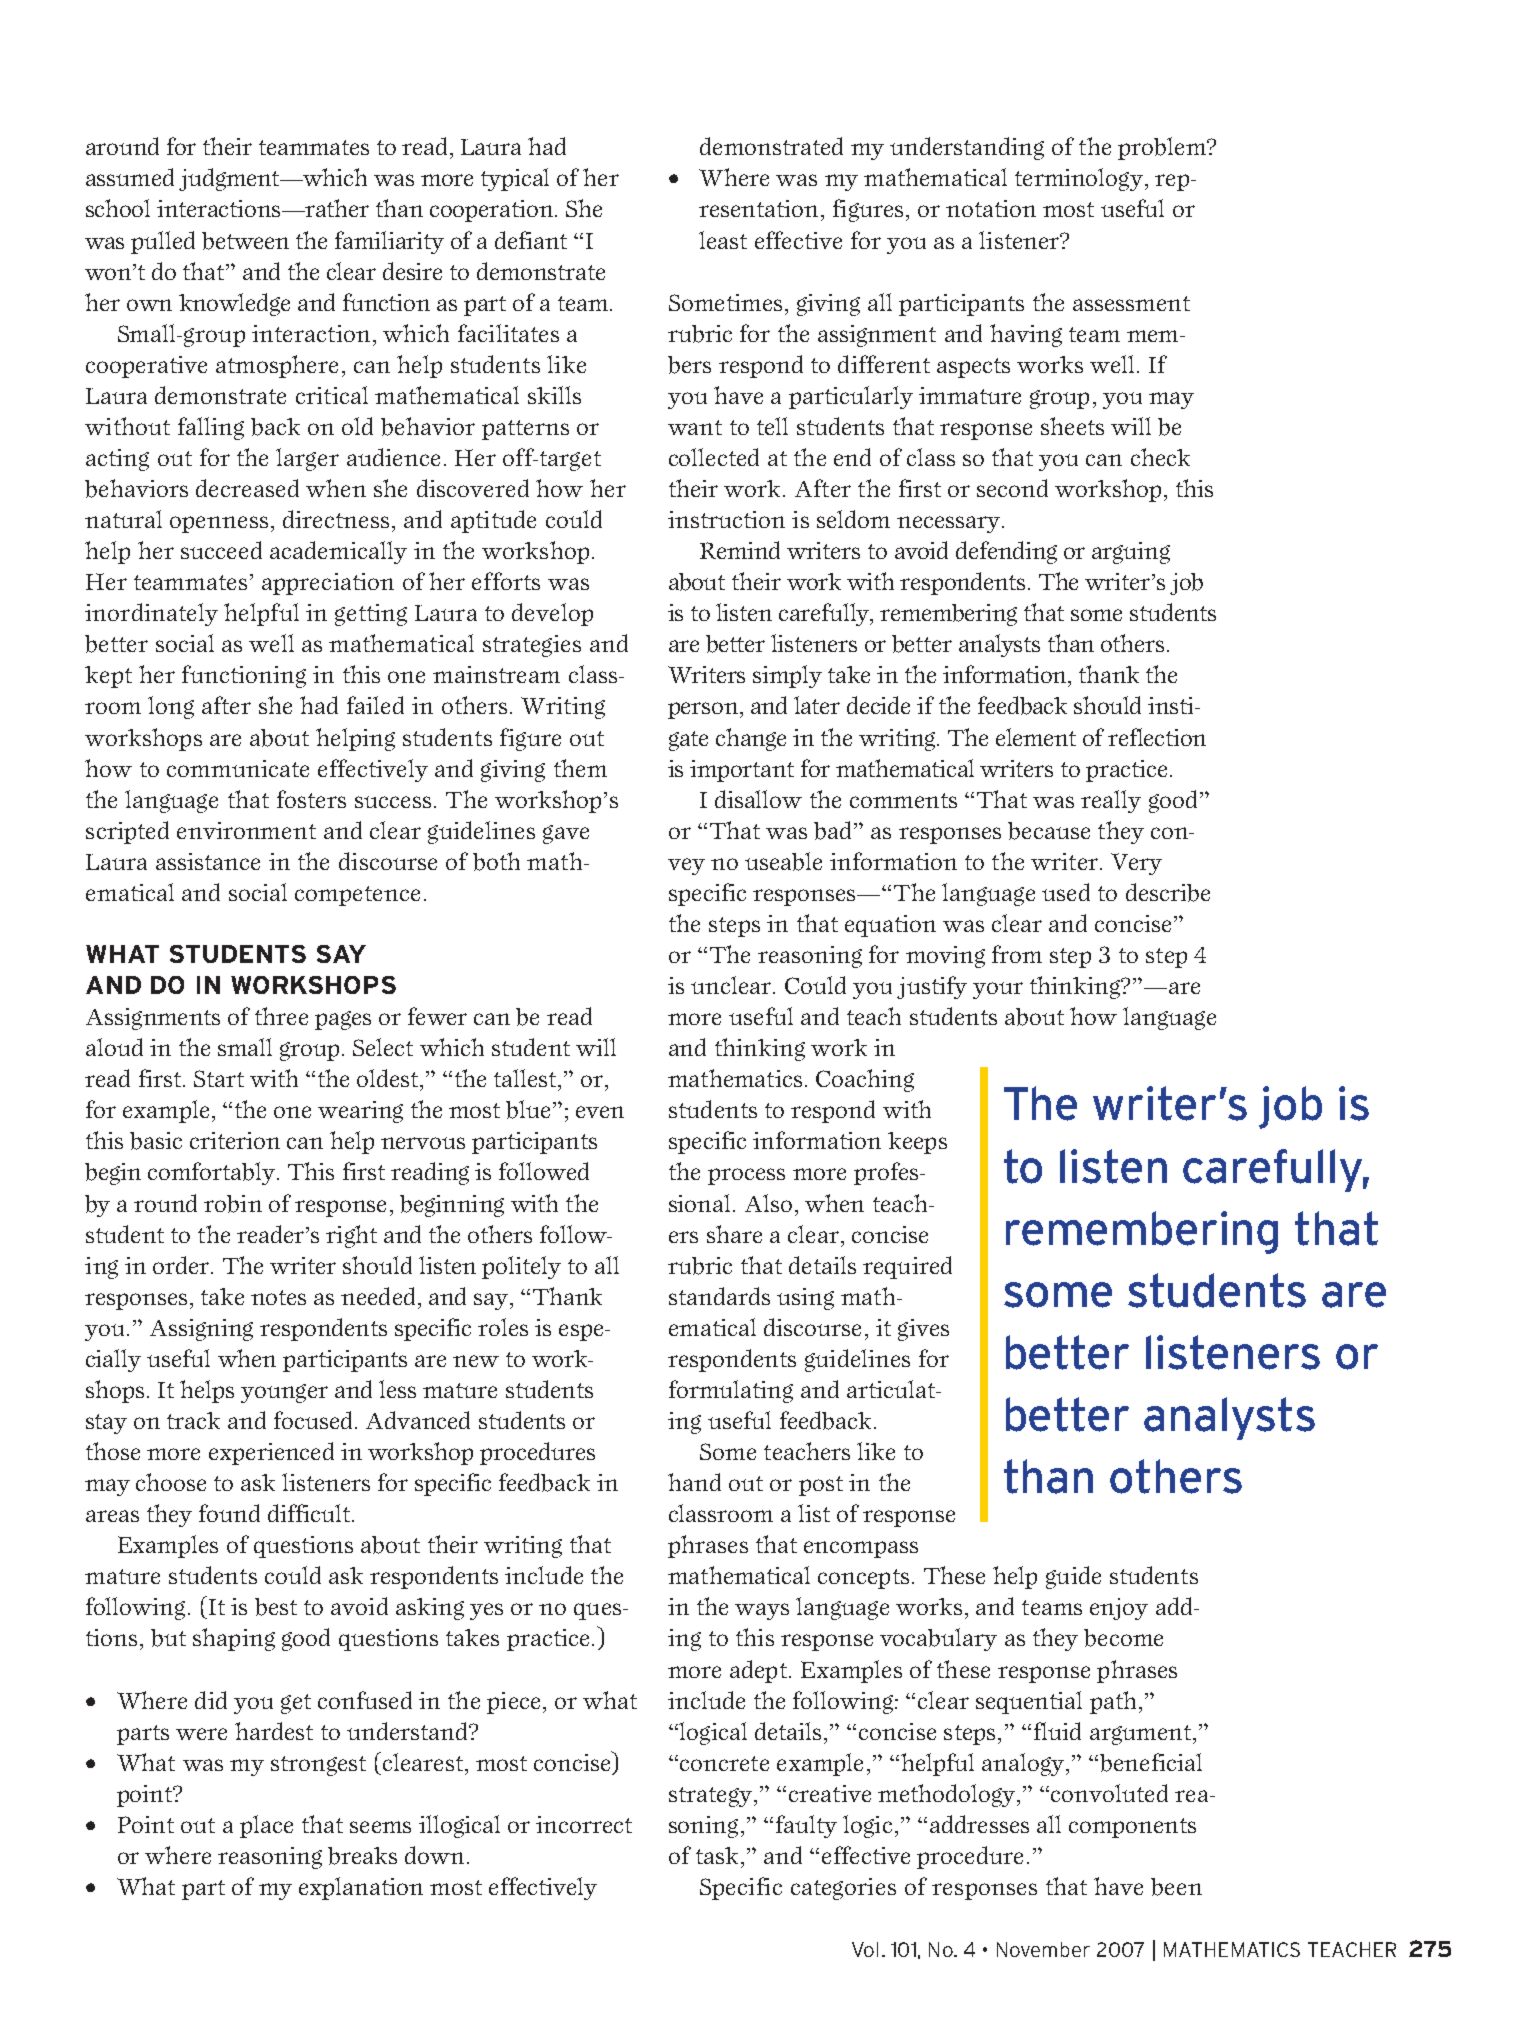  Describe the element at coordinates (266, 1826) in the screenshot. I see `place` at that location.
